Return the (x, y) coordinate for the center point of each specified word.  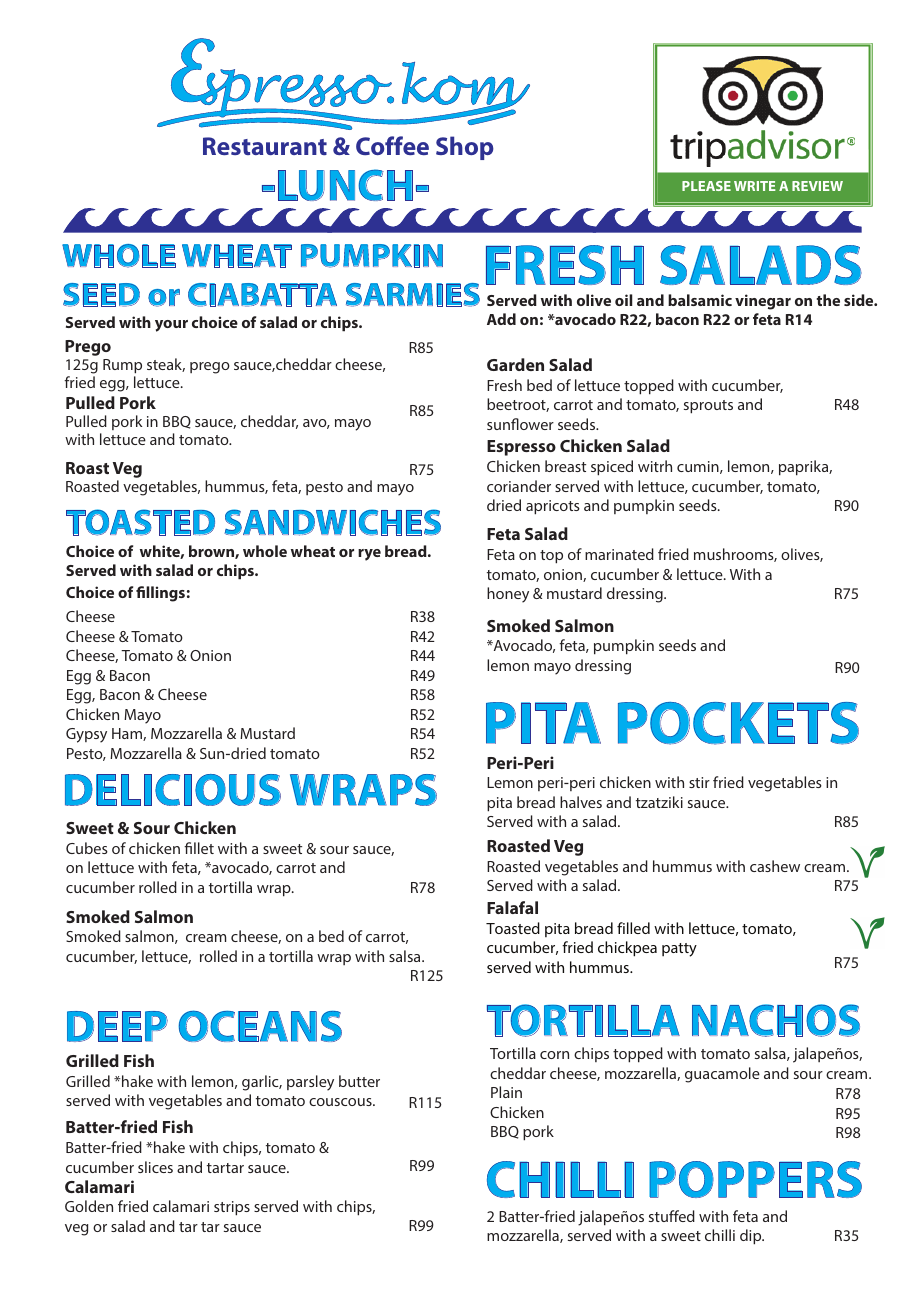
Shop (465, 148)
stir (699, 782)
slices (155, 1167)
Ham (128, 734)
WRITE (755, 186)
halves (581, 802)
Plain (506, 1092)
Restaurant (265, 146)
